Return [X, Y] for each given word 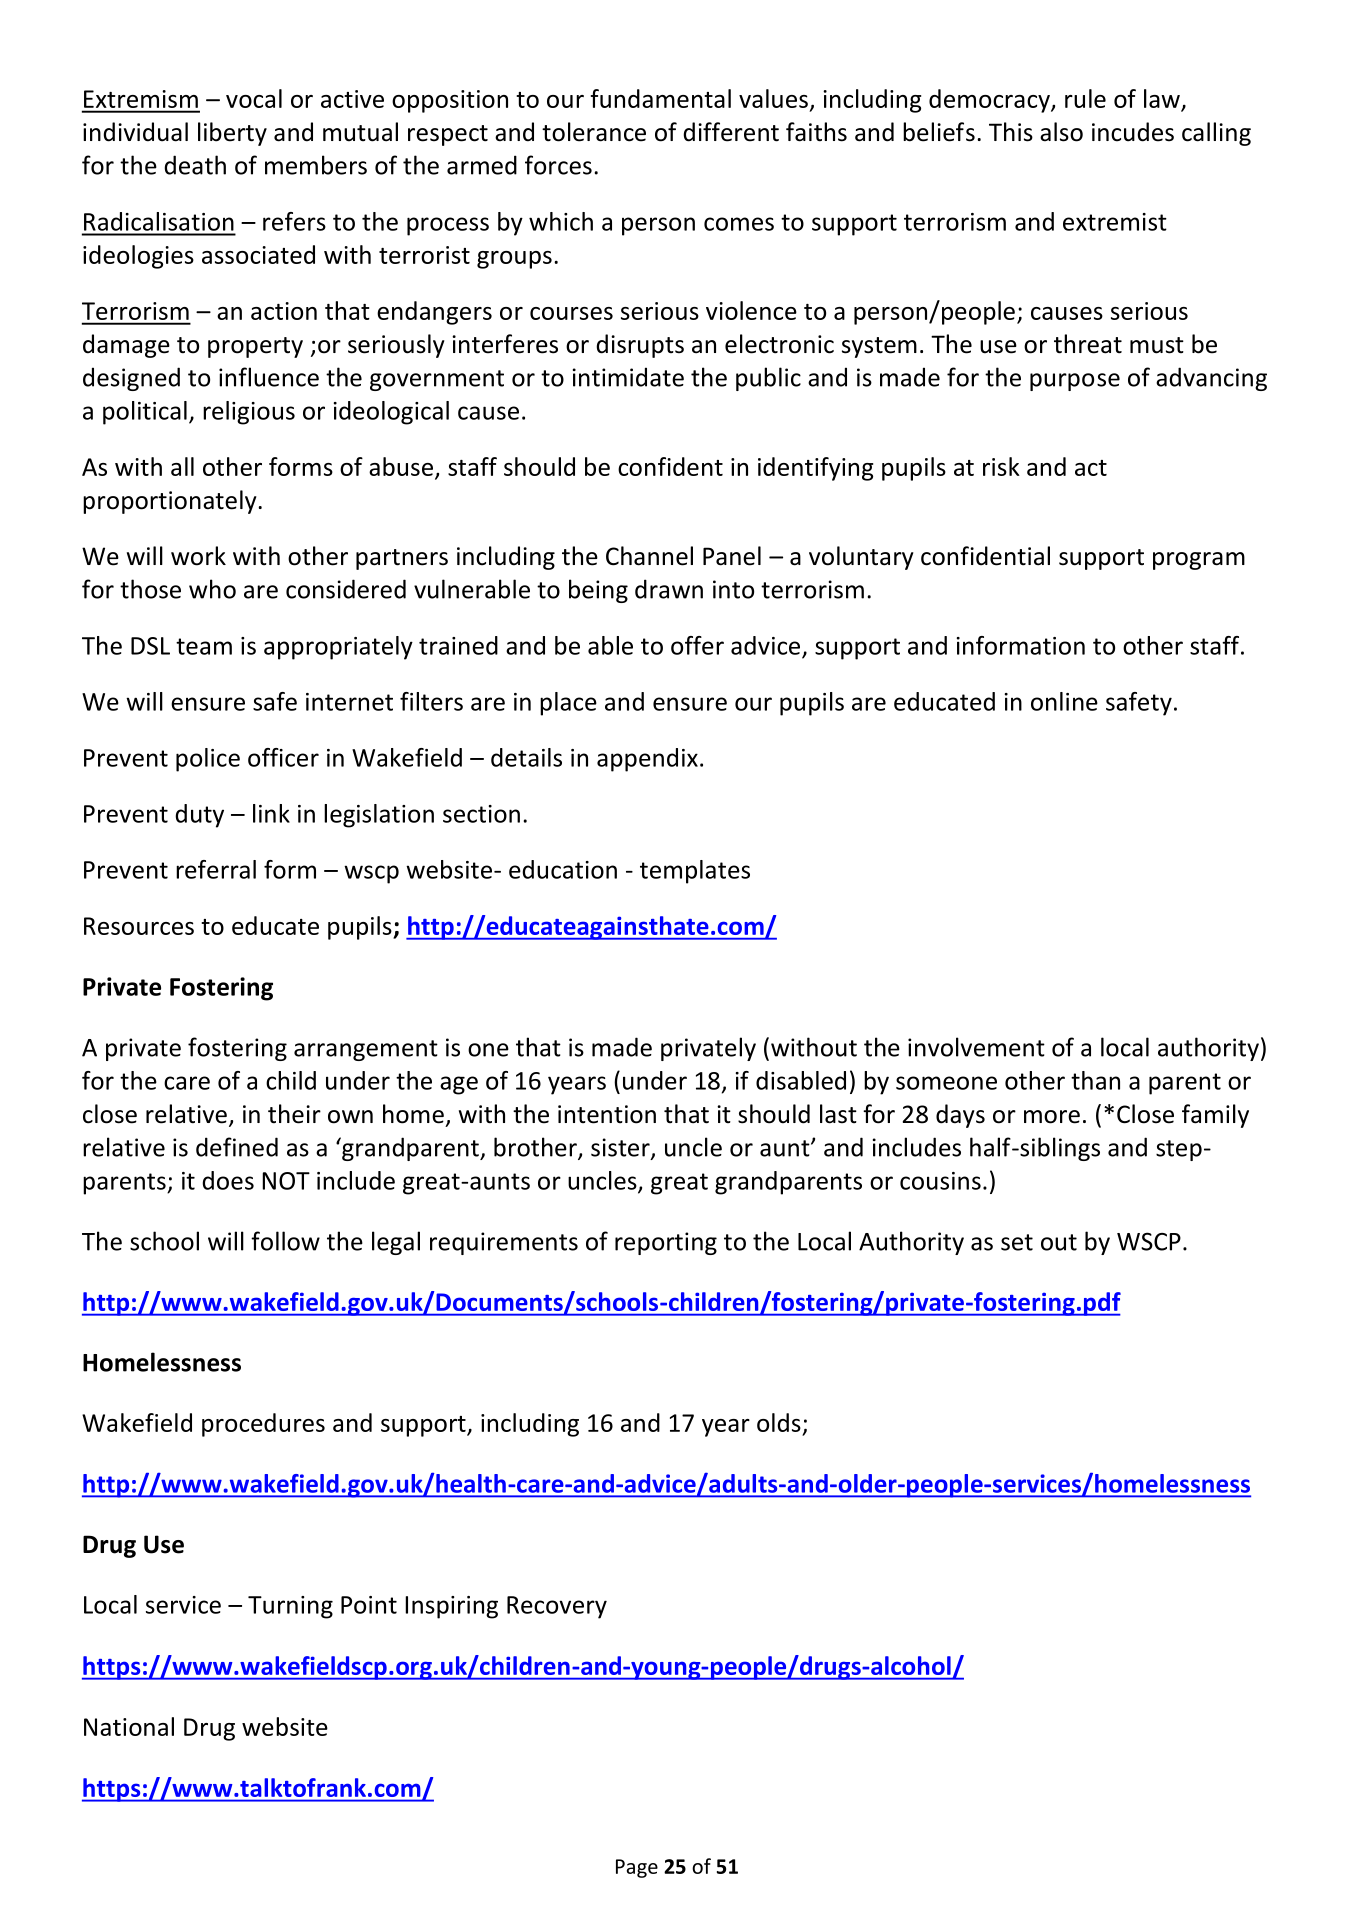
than [1095, 1080]
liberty [232, 134]
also [1061, 132]
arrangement [366, 1050]
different [731, 132]
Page [637, 1868]
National [129, 1726]
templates [695, 872]
